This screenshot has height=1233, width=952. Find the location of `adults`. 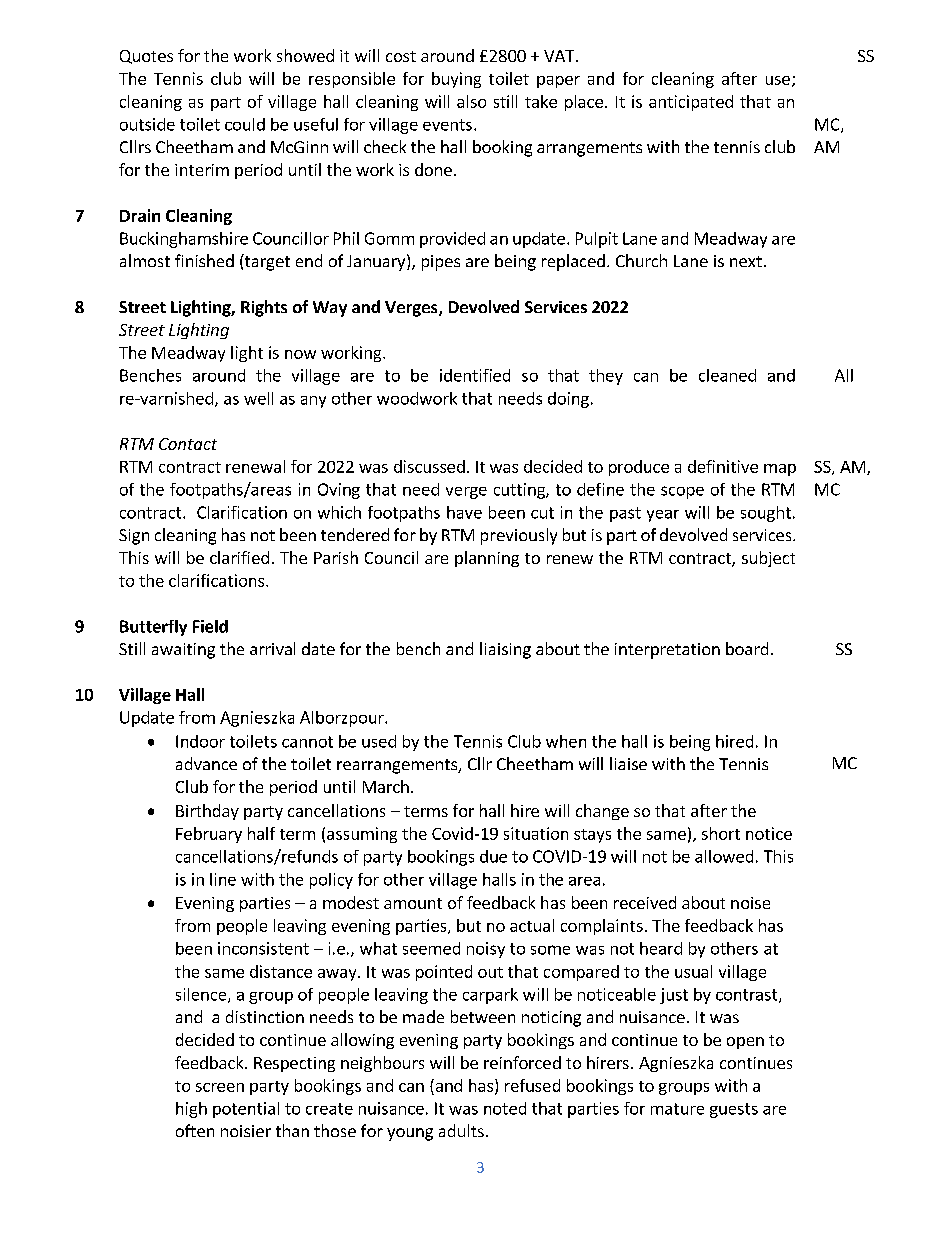

adults is located at coordinates (461, 1130).
